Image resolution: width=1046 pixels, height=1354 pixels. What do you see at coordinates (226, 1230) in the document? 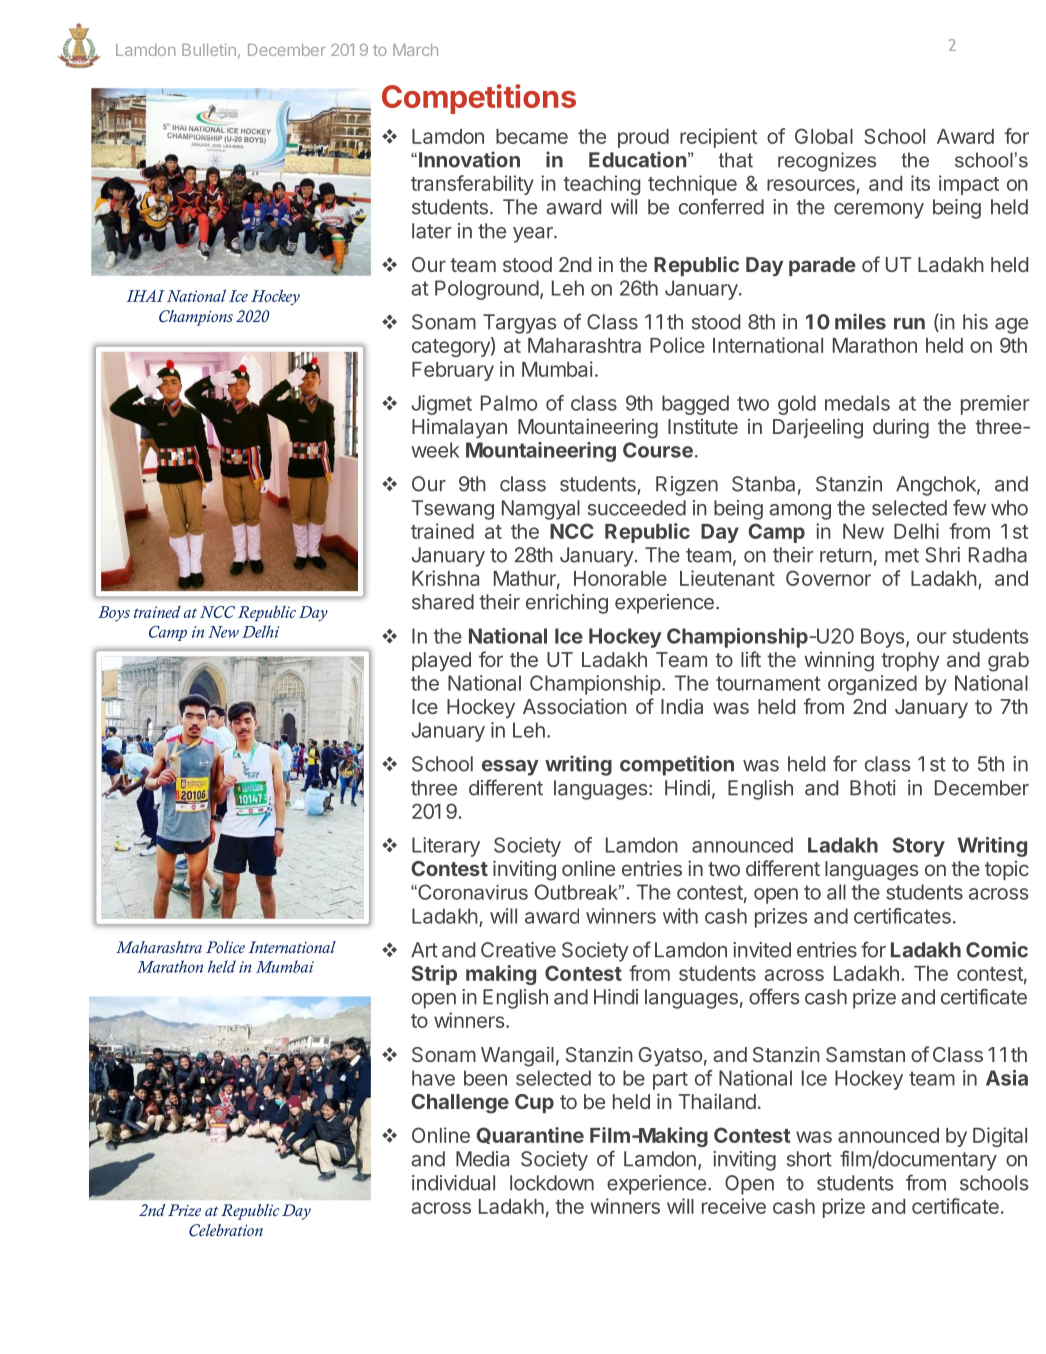
I see `Celebration` at bounding box center [226, 1230].
